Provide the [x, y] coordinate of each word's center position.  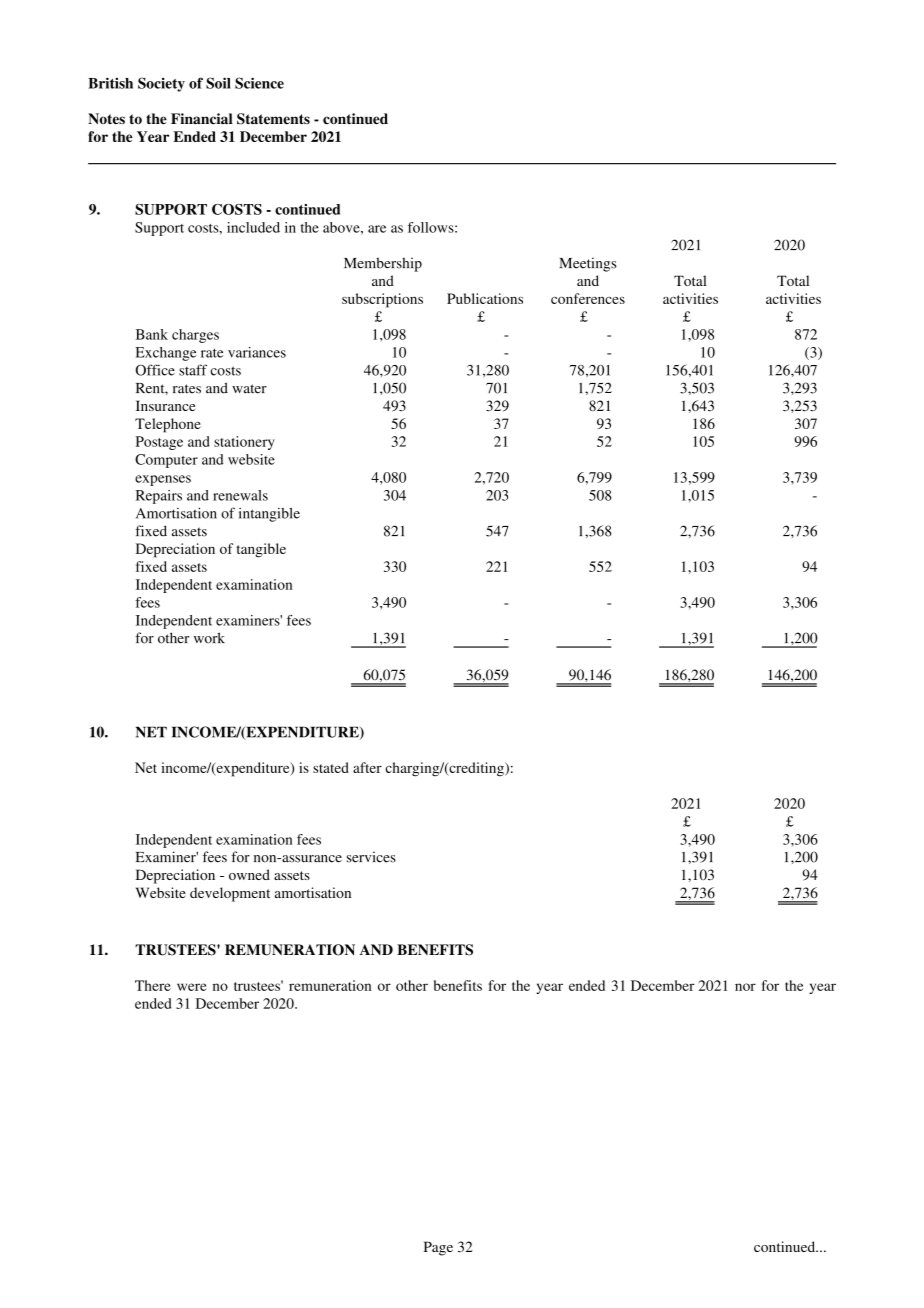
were [192, 987]
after [367, 767]
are [377, 229]
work [209, 638]
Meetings [588, 264]
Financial [202, 118]
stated [331, 767]
